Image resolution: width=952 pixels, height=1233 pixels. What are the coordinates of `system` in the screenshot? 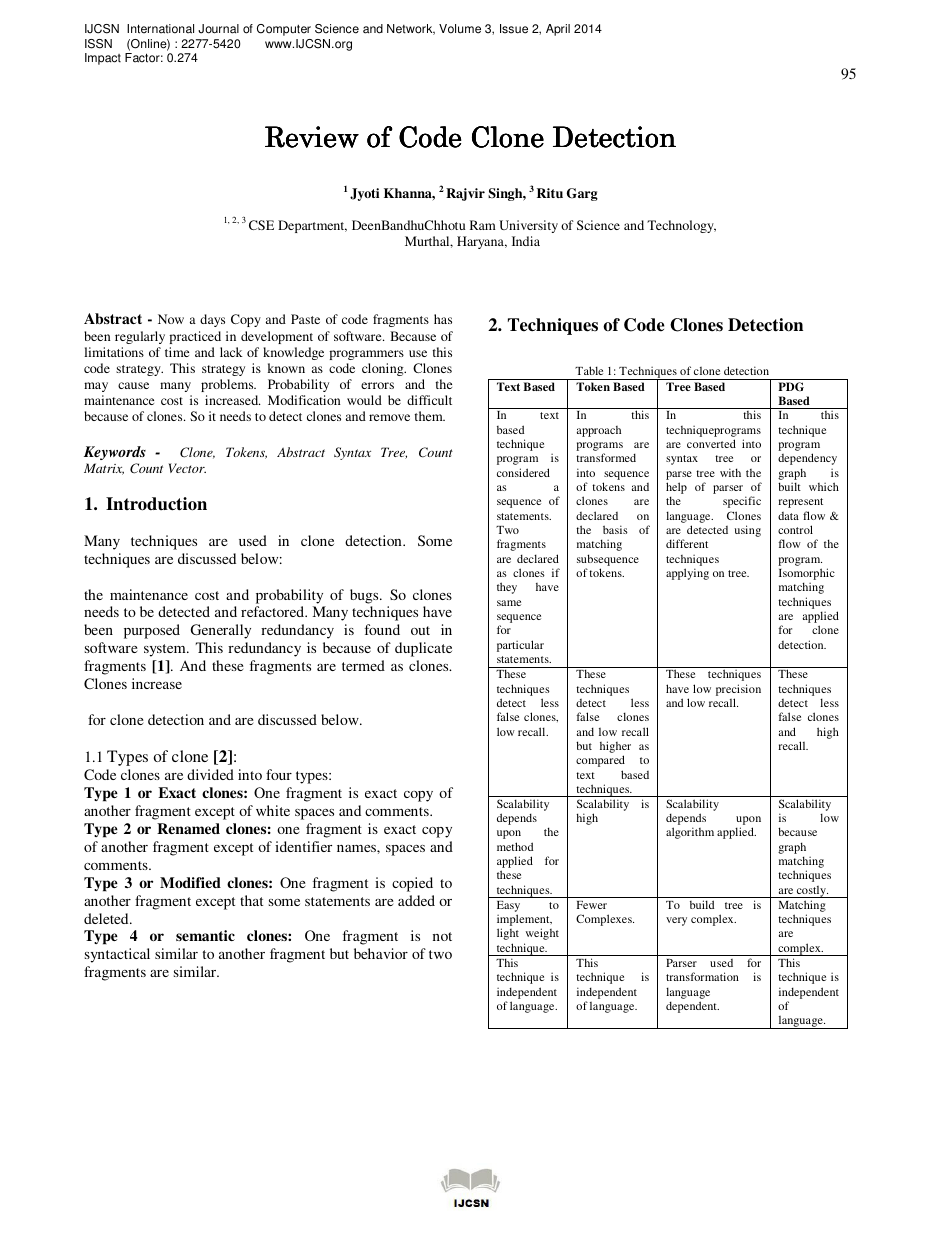 It's located at (166, 650).
